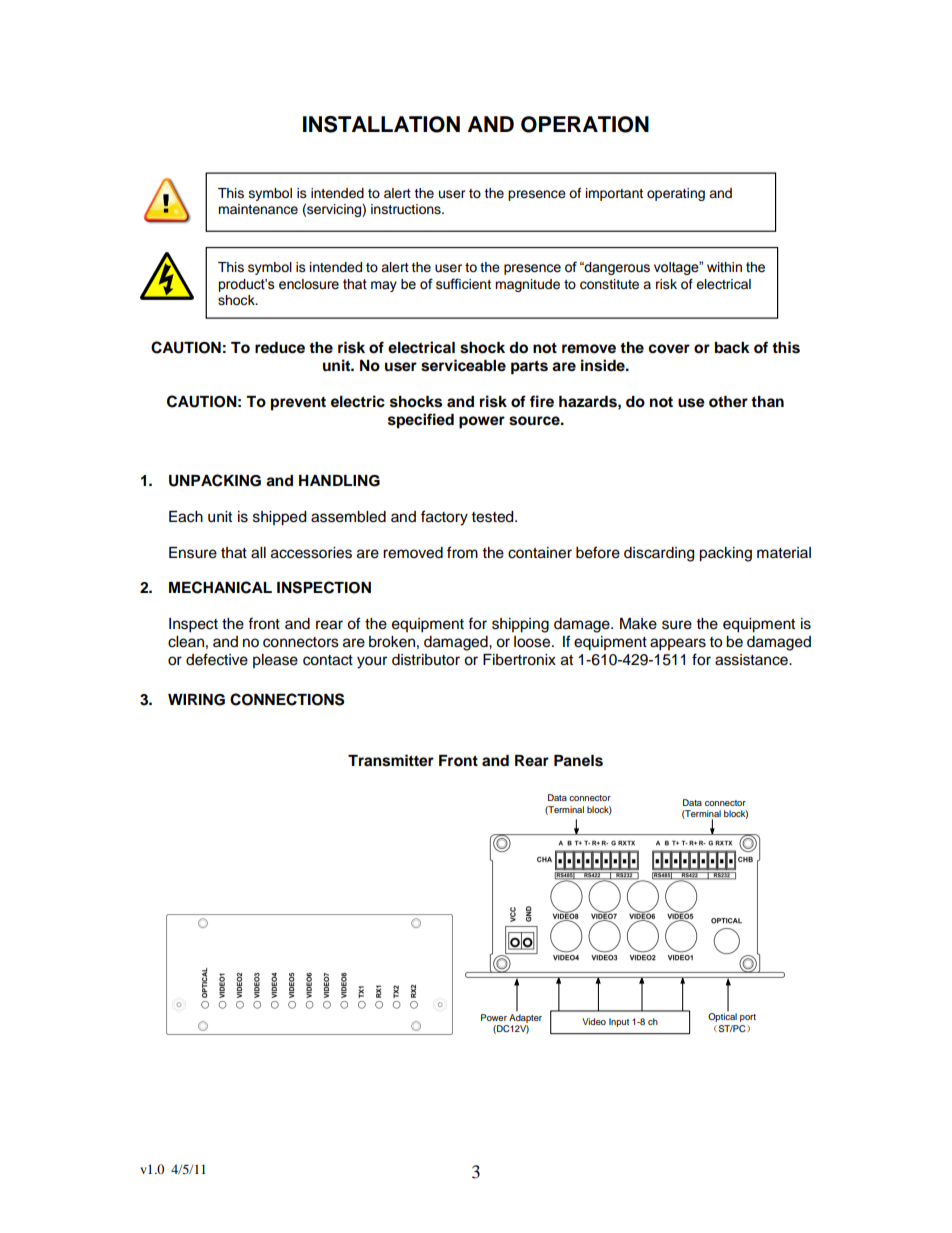 This screenshot has height=1233, width=952. What do you see at coordinates (659, 554) in the screenshot?
I see `discarding` at bounding box center [659, 554].
